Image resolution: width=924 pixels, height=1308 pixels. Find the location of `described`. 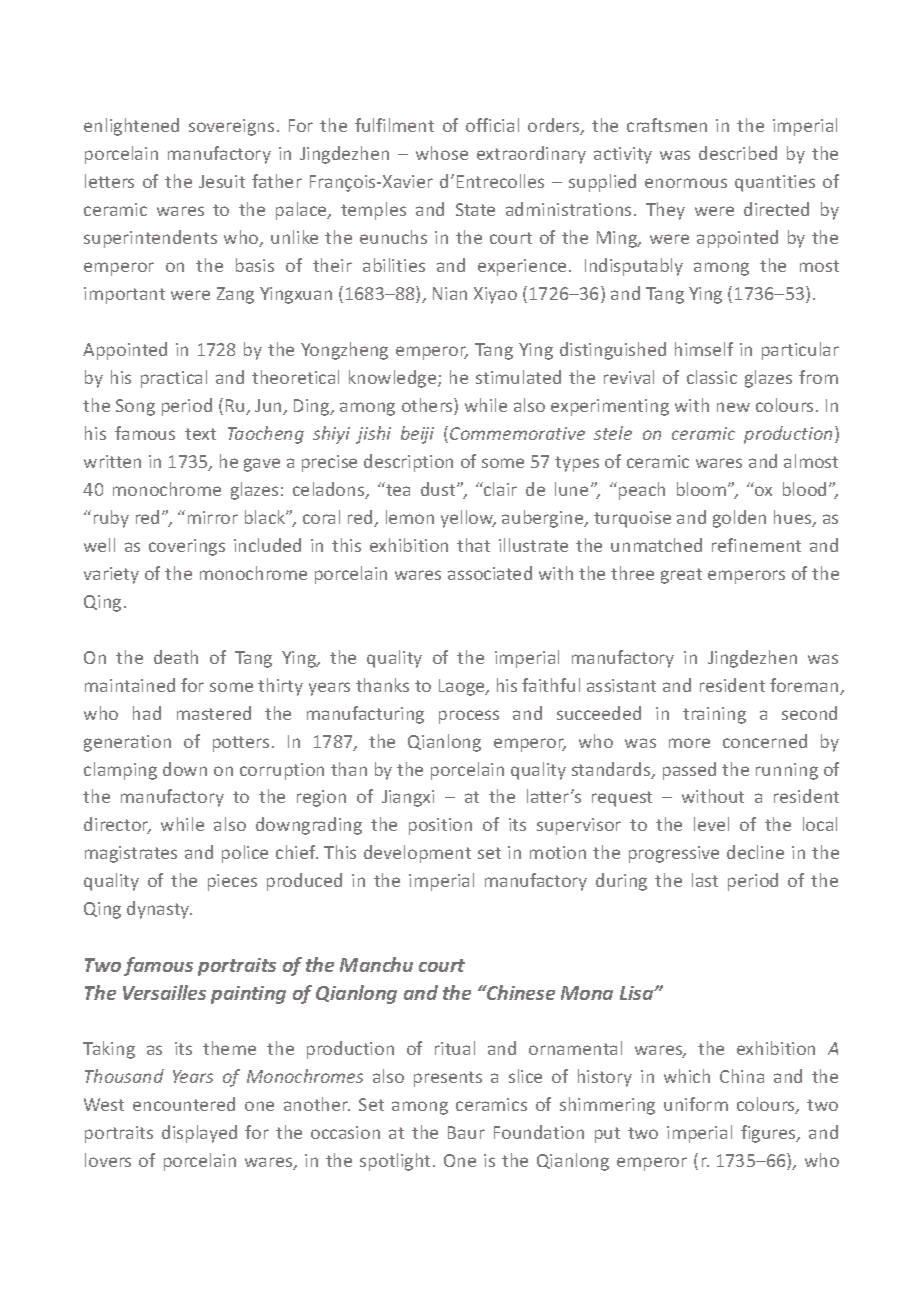

described is located at coordinates (738, 153).
